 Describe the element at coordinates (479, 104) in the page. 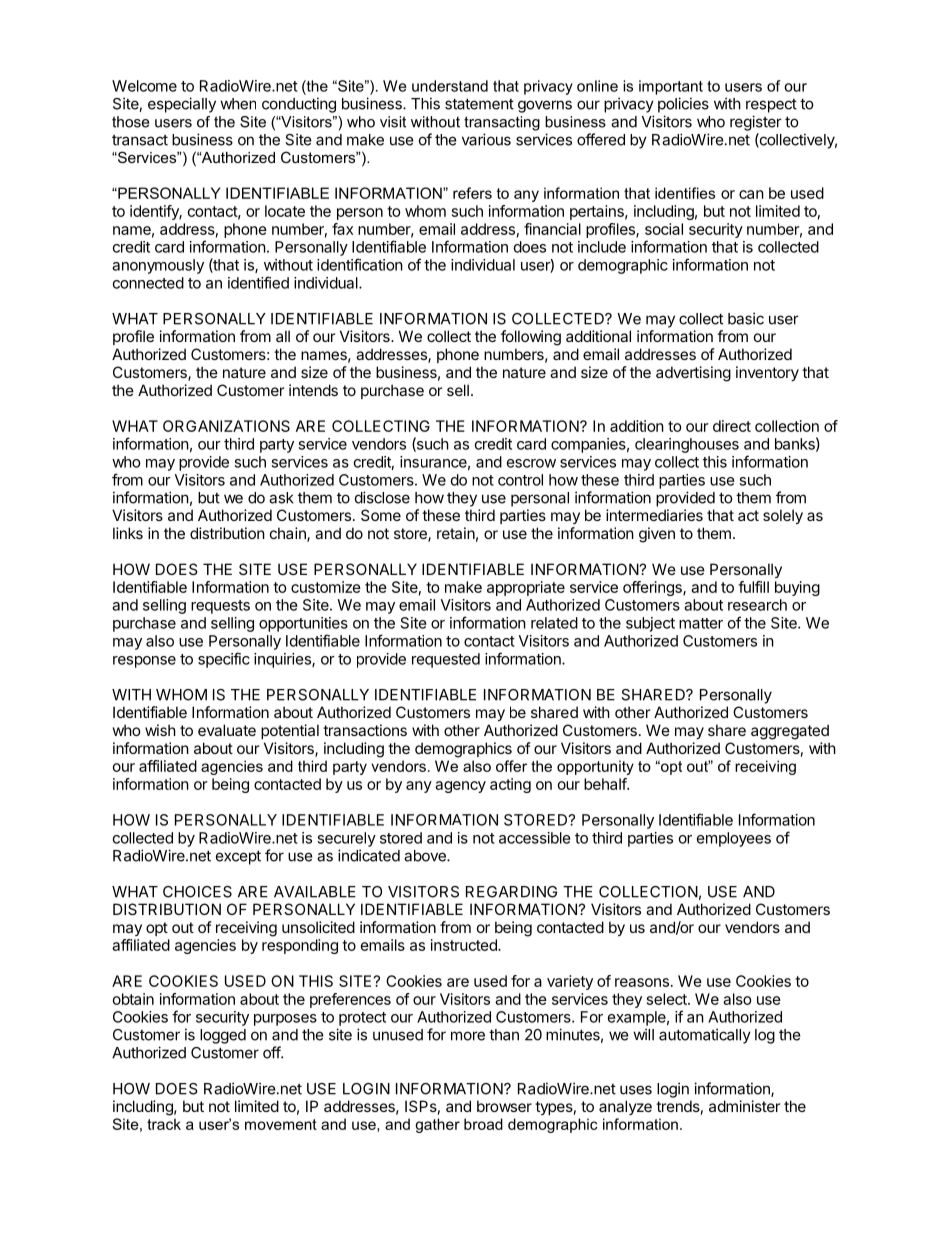

I see `statement` at that location.
